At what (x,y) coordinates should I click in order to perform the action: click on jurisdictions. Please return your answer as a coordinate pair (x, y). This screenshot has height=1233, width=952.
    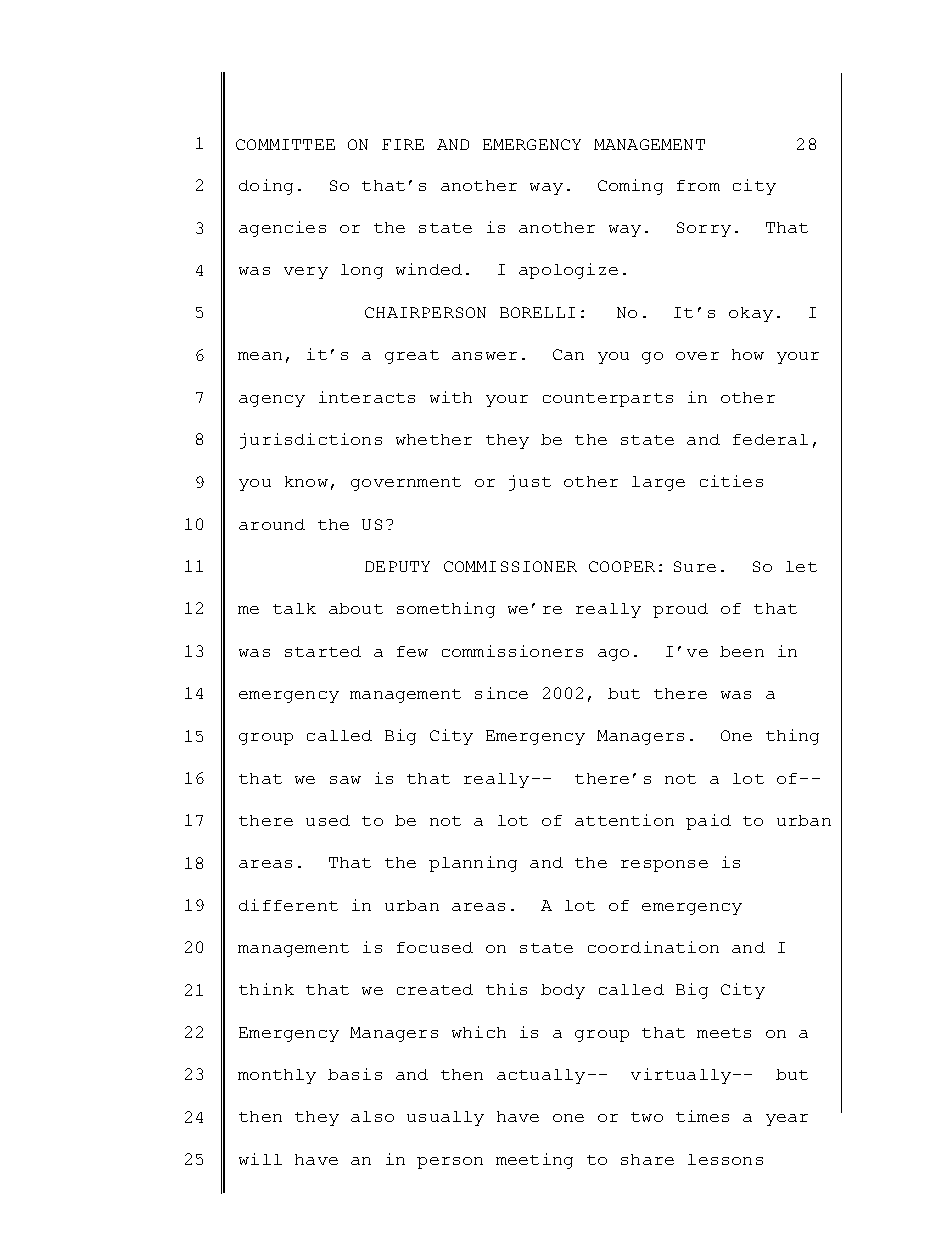
    Looking at the image, I should click on (311, 441).
